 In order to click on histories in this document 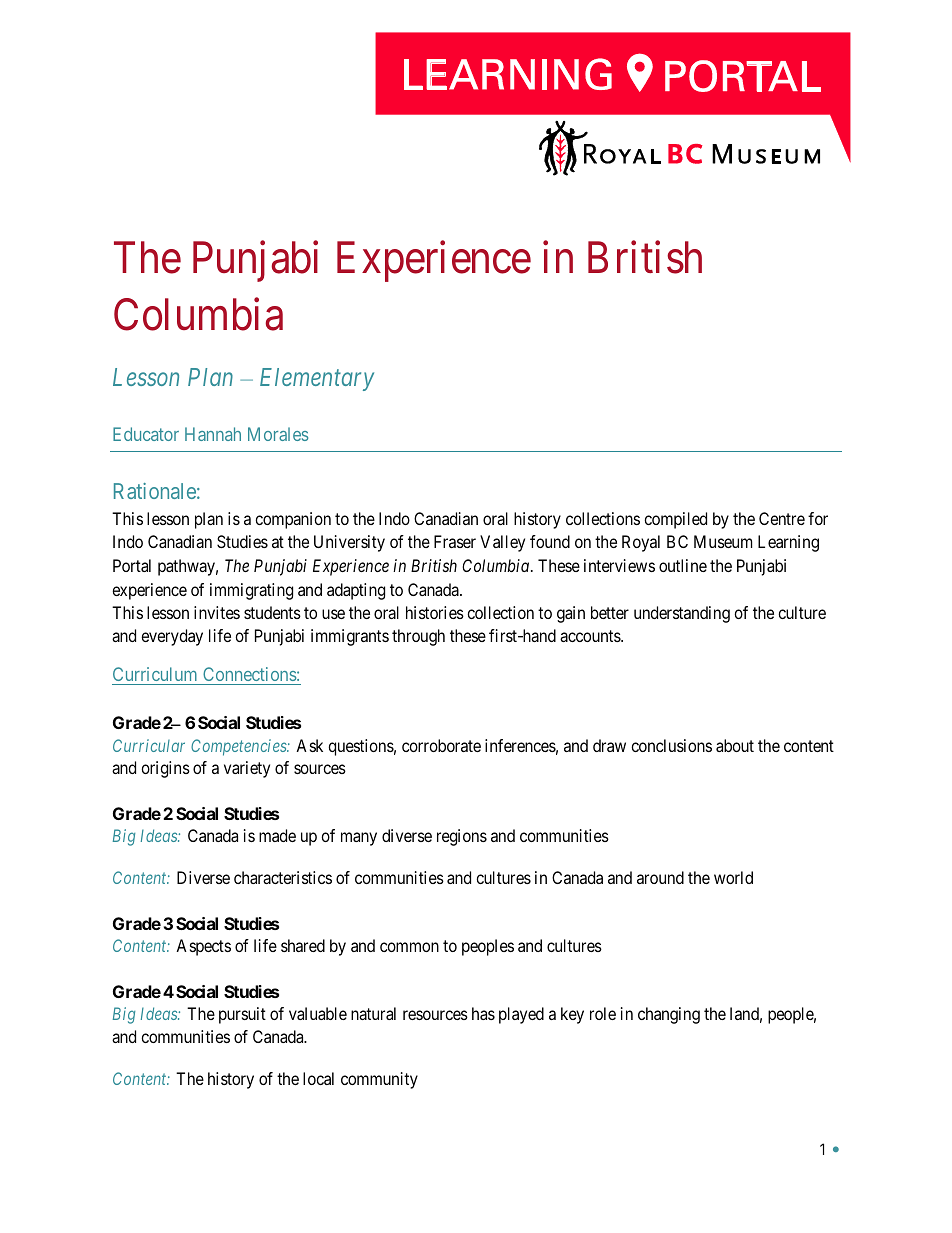, I will do `click(435, 612)`.
